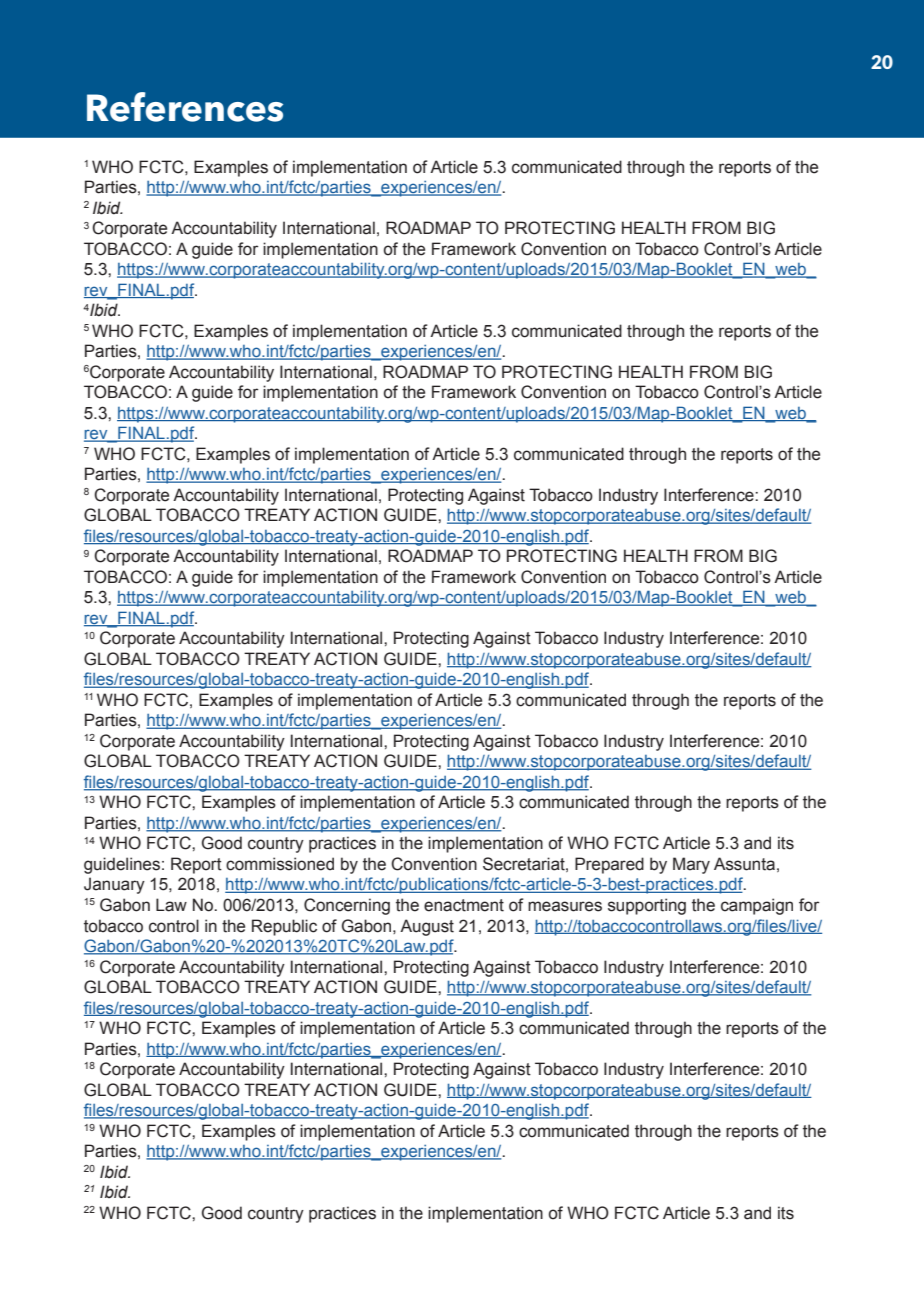 This image has height=1308, width=924. What do you see at coordinates (280, 864) in the image?
I see `commissioned` at bounding box center [280, 864].
